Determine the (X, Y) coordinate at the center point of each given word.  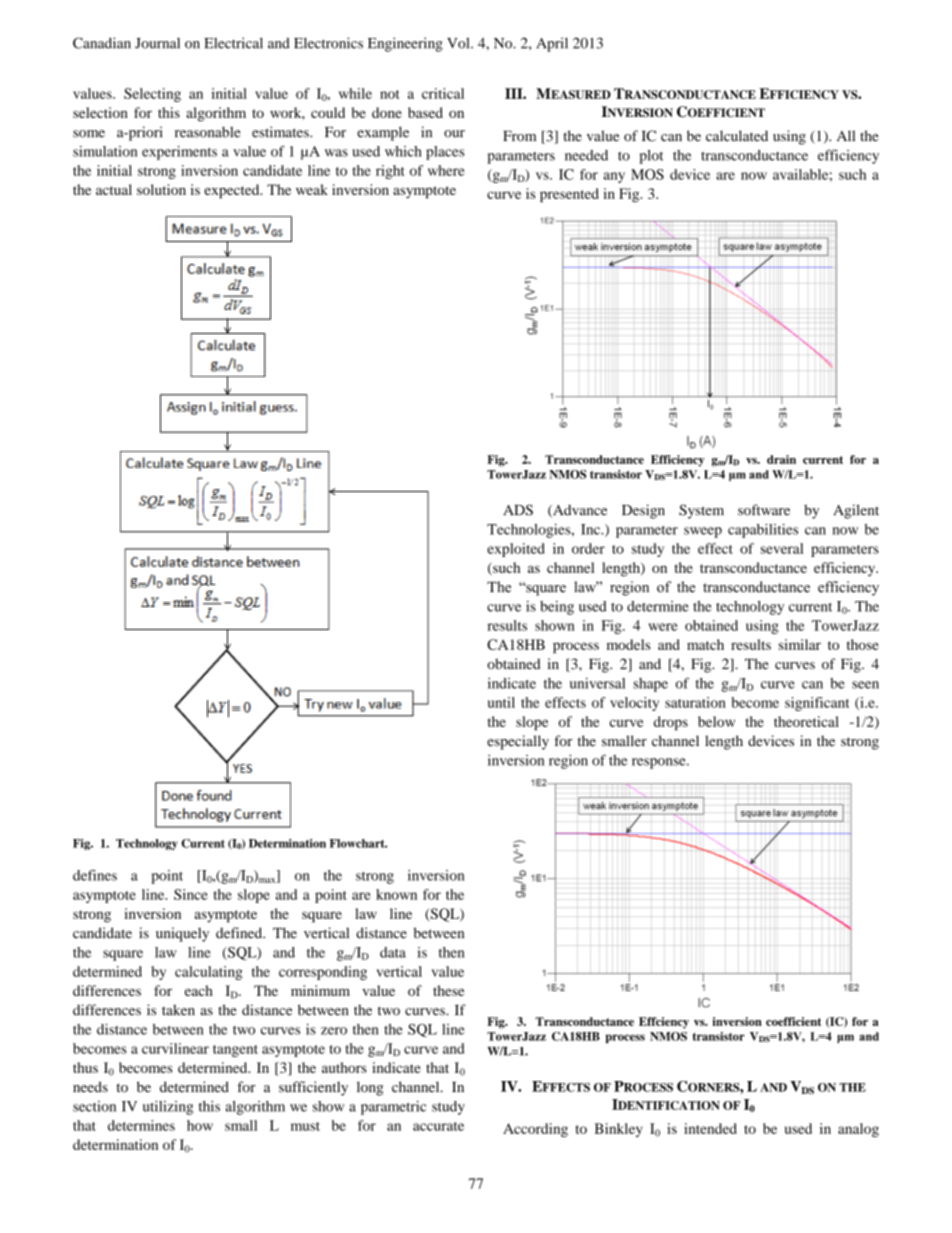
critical (443, 93)
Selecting (152, 95)
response (660, 763)
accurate (438, 1126)
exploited (516, 550)
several (782, 548)
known (396, 894)
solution (161, 189)
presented (569, 195)
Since (191, 894)
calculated (737, 136)
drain (781, 459)
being (557, 608)
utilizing (168, 1108)
